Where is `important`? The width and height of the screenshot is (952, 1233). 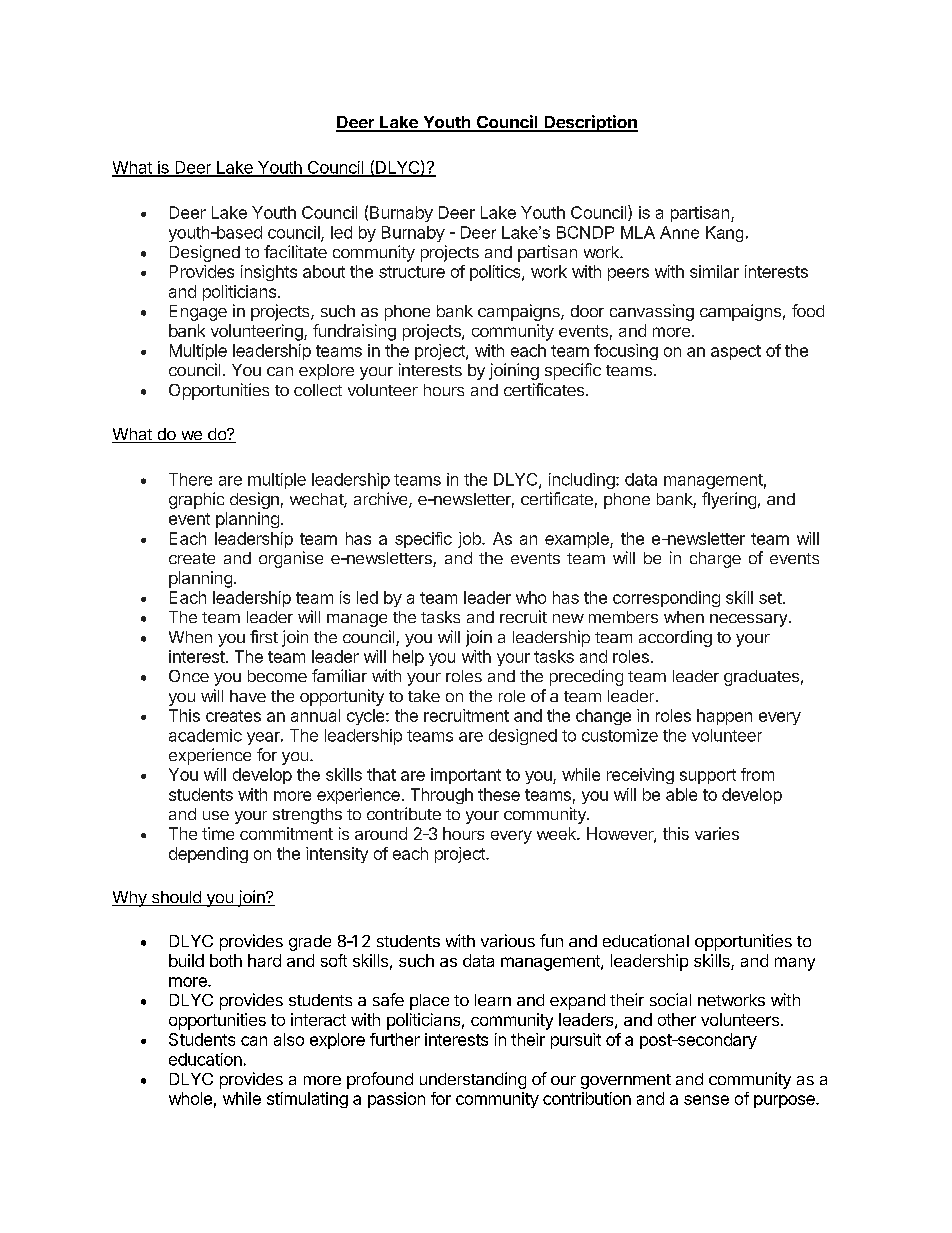 important is located at coordinates (466, 776).
